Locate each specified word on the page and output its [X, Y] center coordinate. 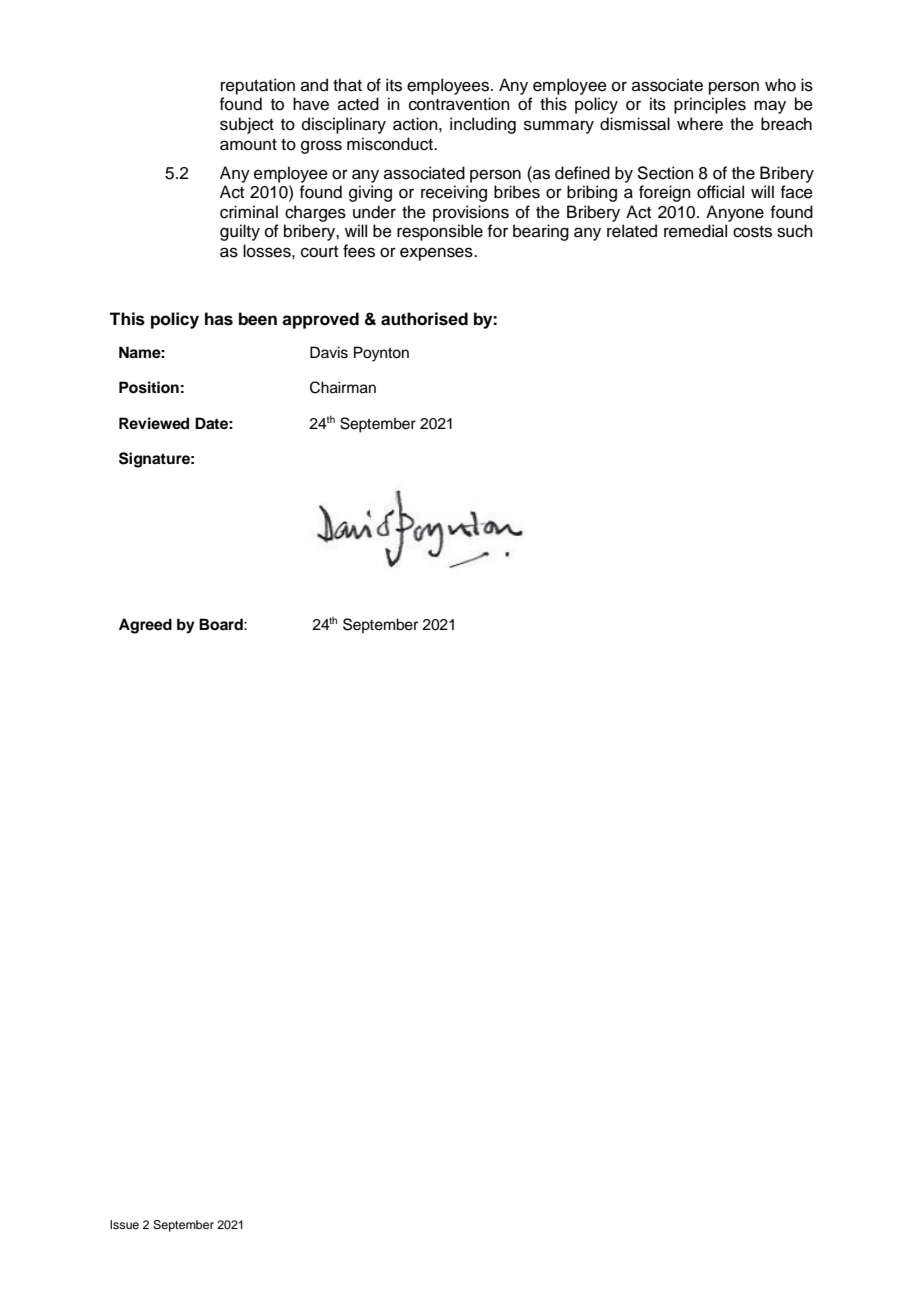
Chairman [343, 387]
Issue [124, 1224]
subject [247, 125]
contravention [459, 104]
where [700, 124]
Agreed [145, 626]
